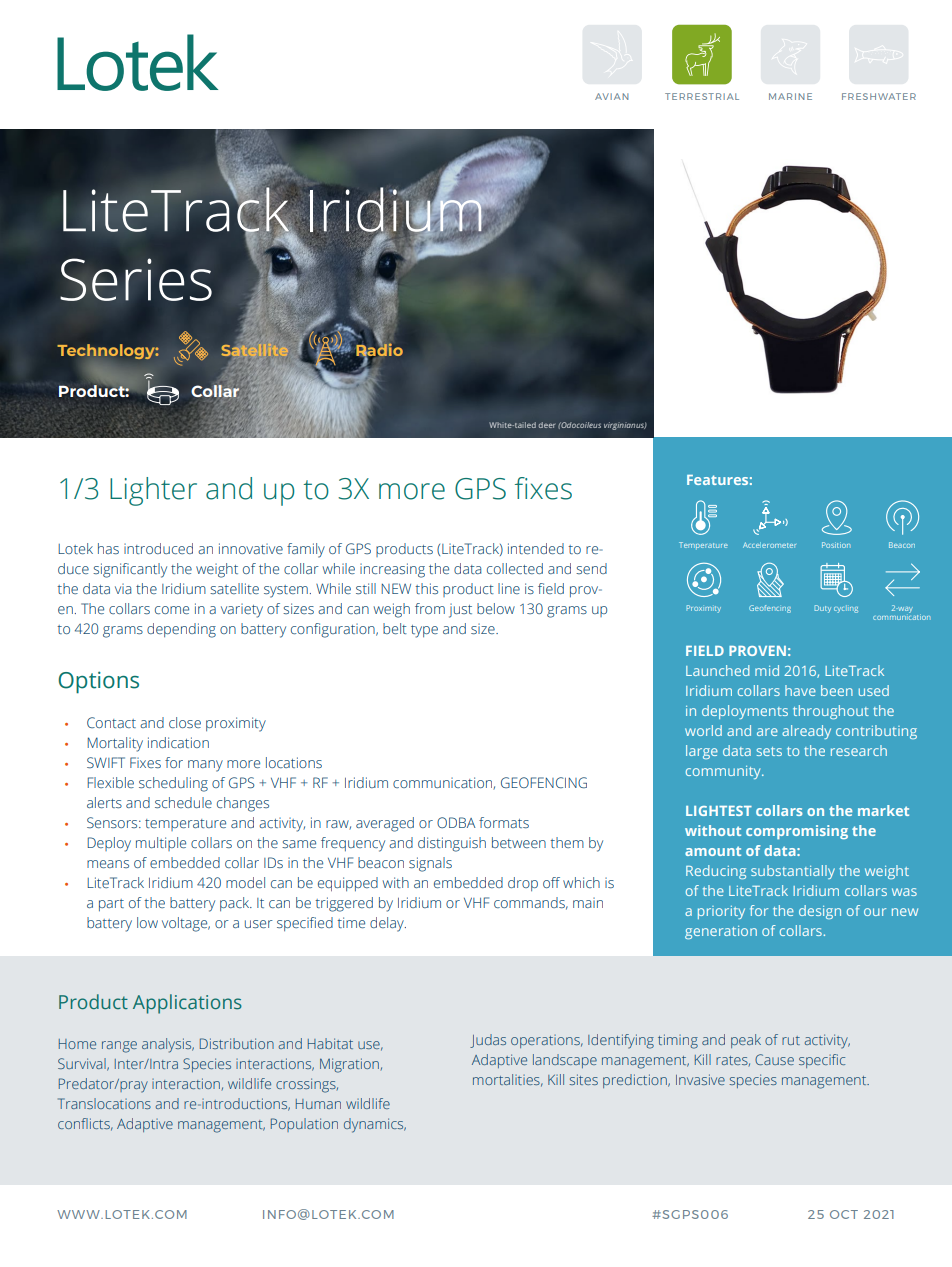  Describe the element at coordinates (186, 924) in the screenshot. I see `voltage` at that location.
